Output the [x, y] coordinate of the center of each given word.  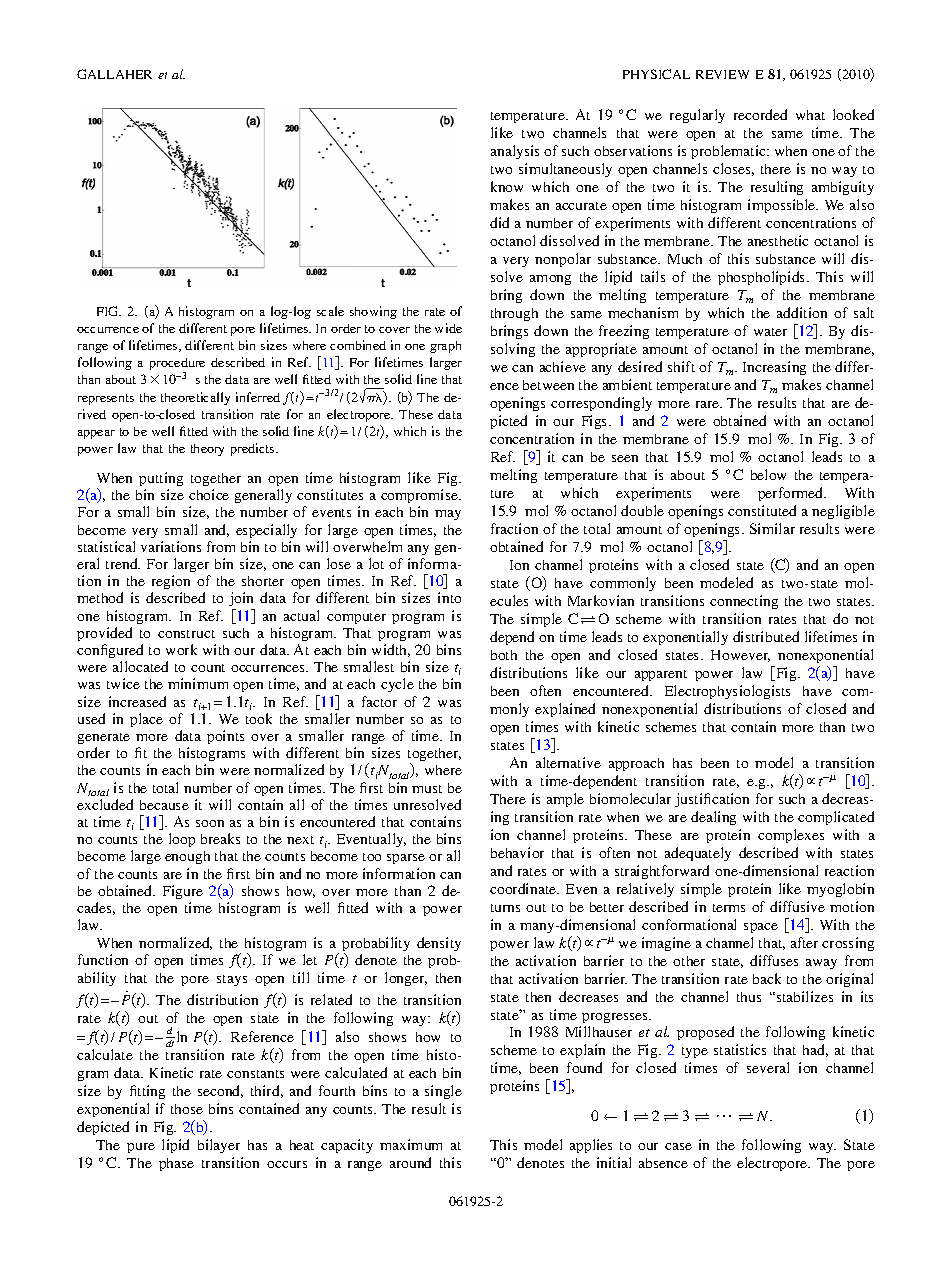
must [427, 789]
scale [330, 311]
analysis [515, 152]
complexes [791, 836]
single [443, 1092]
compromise [420, 496]
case [678, 1146]
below [768, 474]
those [187, 1109]
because [164, 805]
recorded [760, 114]
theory [207, 450]
